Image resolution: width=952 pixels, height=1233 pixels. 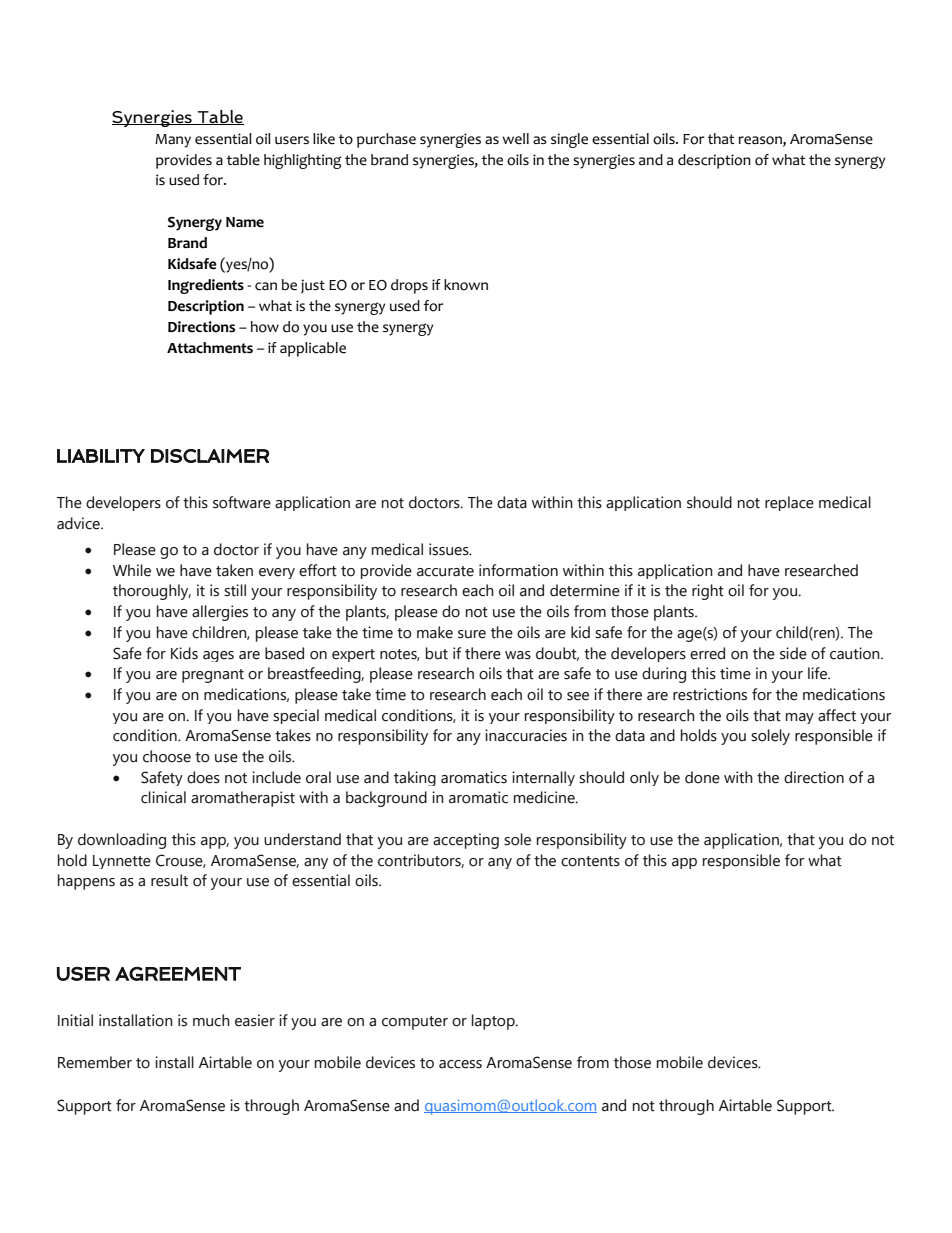 I want to click on thoroughly, so click(x=152, y=592).
